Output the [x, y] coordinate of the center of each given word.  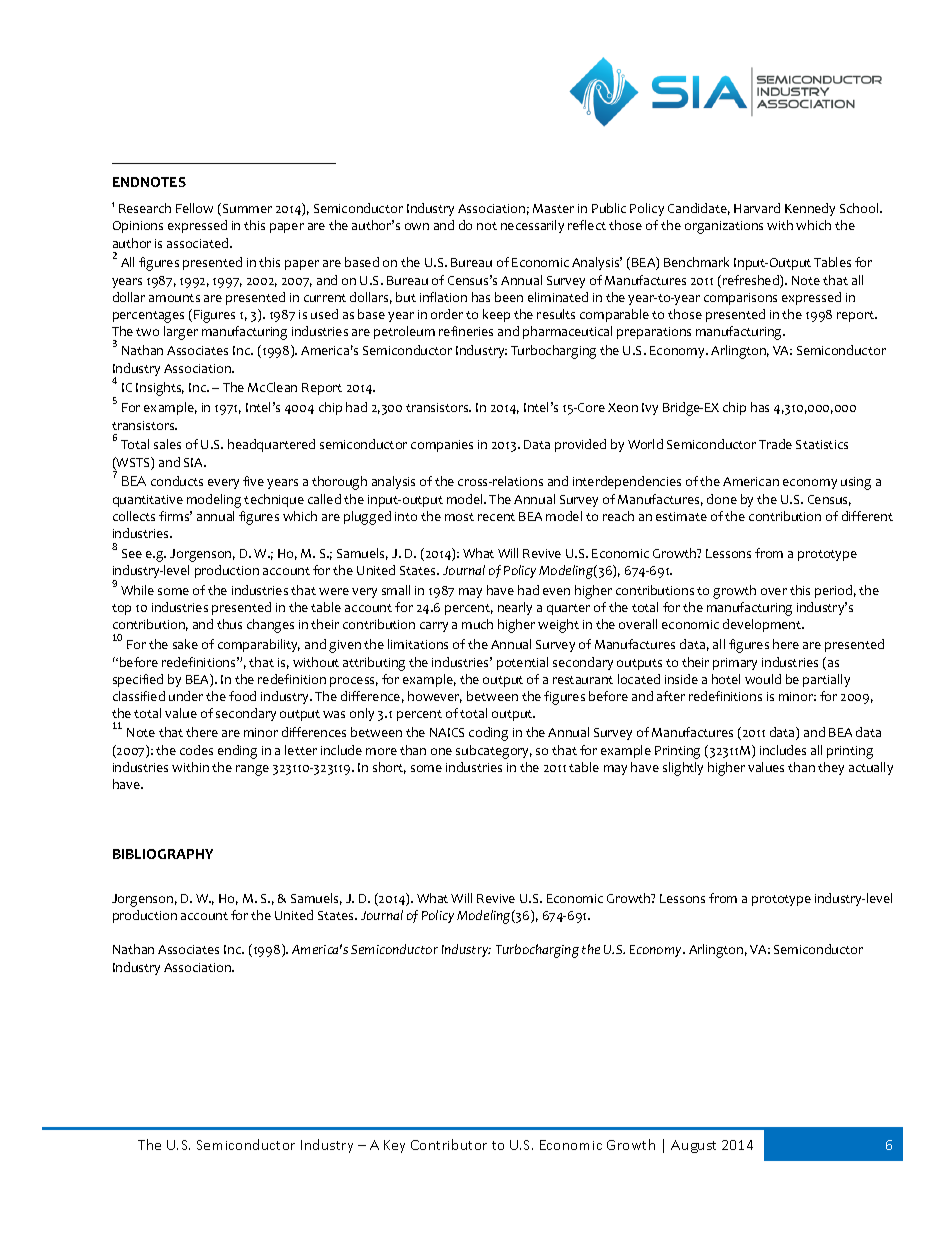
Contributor [449, 1144]
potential [522, 663]
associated [199, 243]
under [186, 696]
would [763, 679]
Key [394, 1146]
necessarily [532, 226]
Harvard [757, 208]
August [693, 1146]
